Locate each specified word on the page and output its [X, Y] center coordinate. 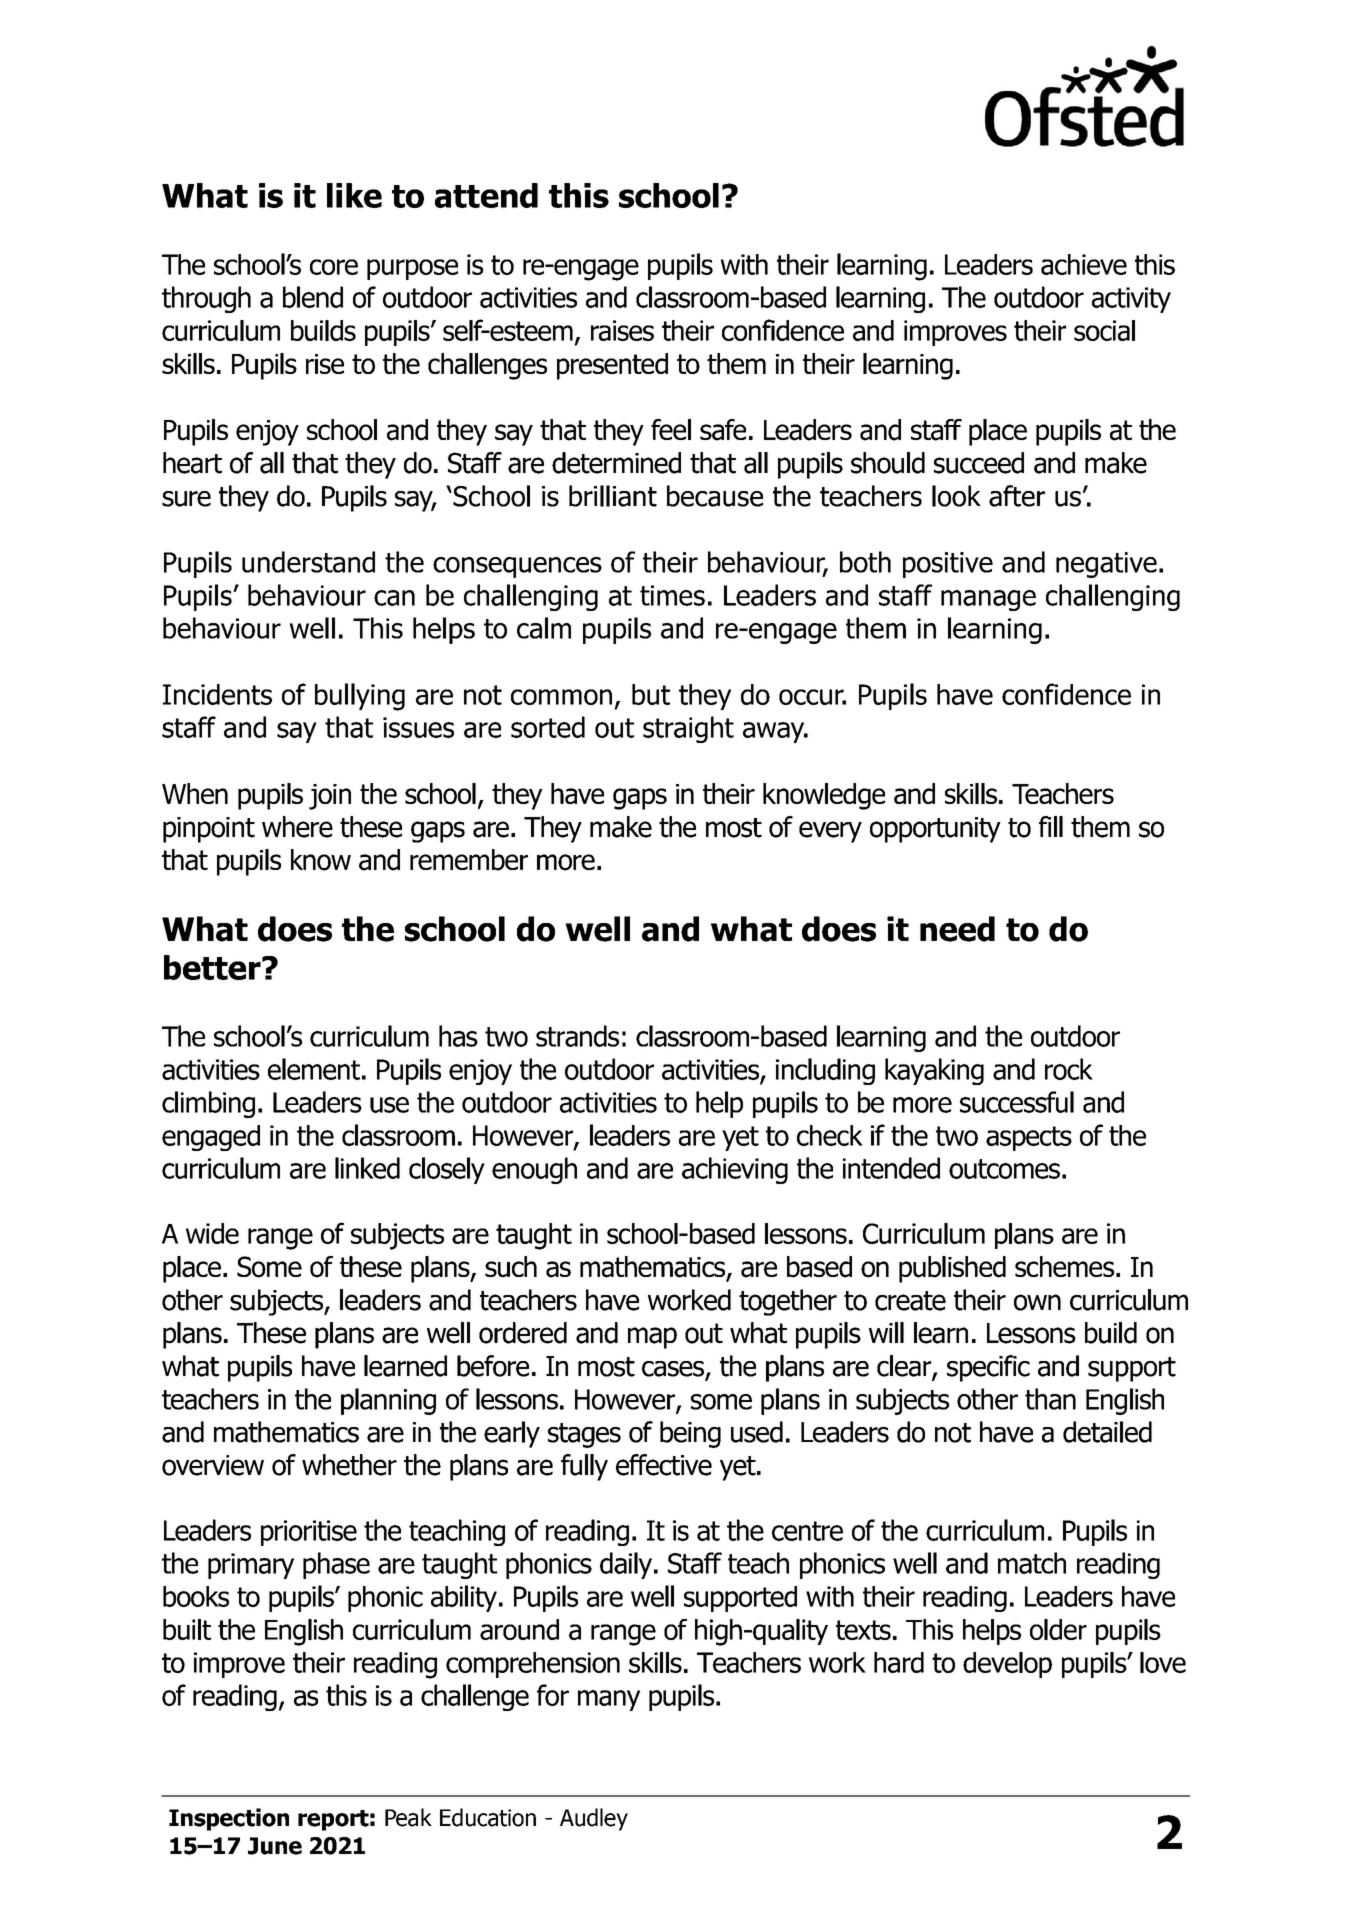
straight [688, 729]
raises [622, 330]
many [609, 1700]
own [1037, 1302]
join [330, 797]
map [652, 1338]
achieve [1084, 264]
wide [212, 1233]
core [334, 267]
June [275, 1846]
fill [1051, 826]
